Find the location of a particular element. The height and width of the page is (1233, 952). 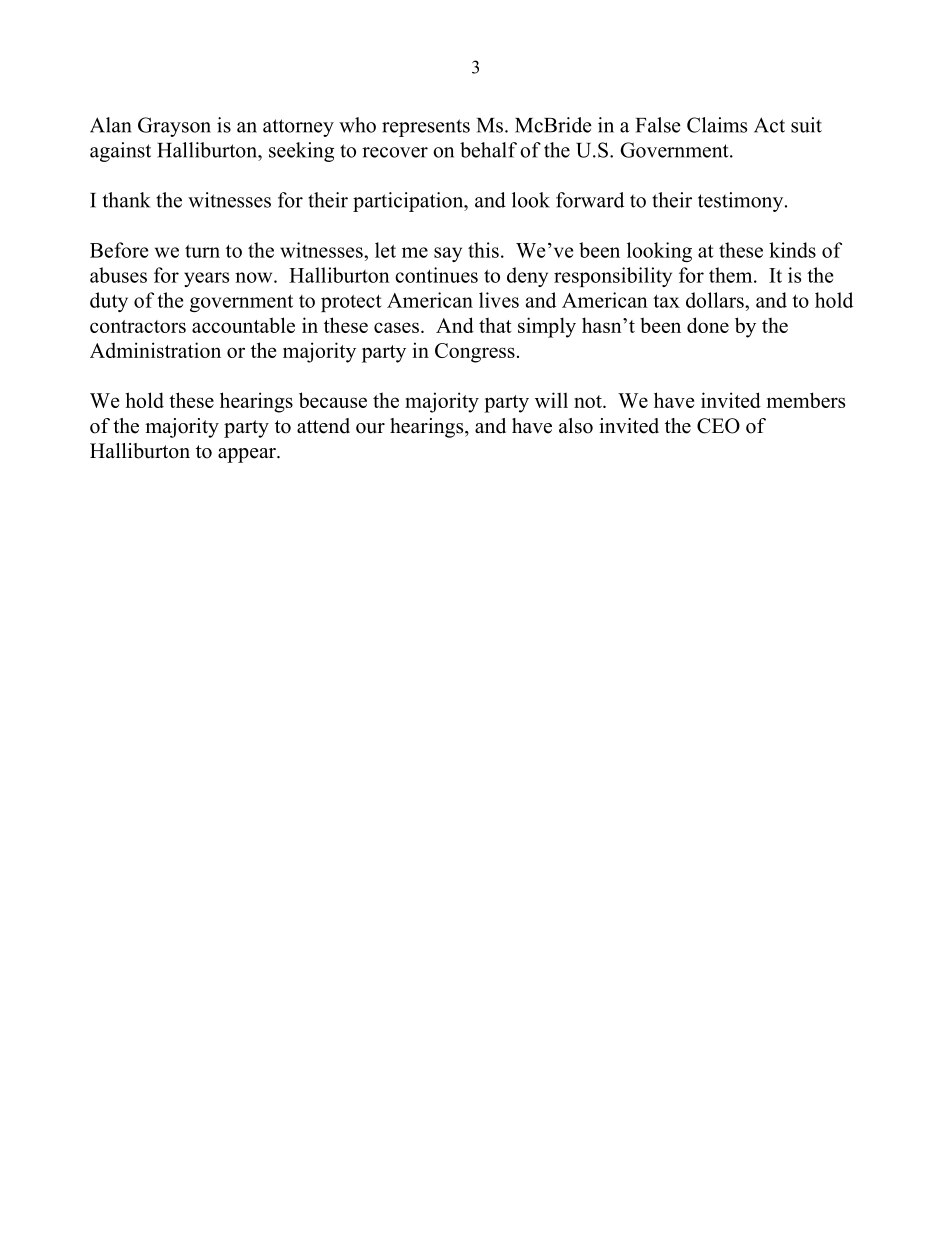

Administration is located at coordinates (155, 350).
